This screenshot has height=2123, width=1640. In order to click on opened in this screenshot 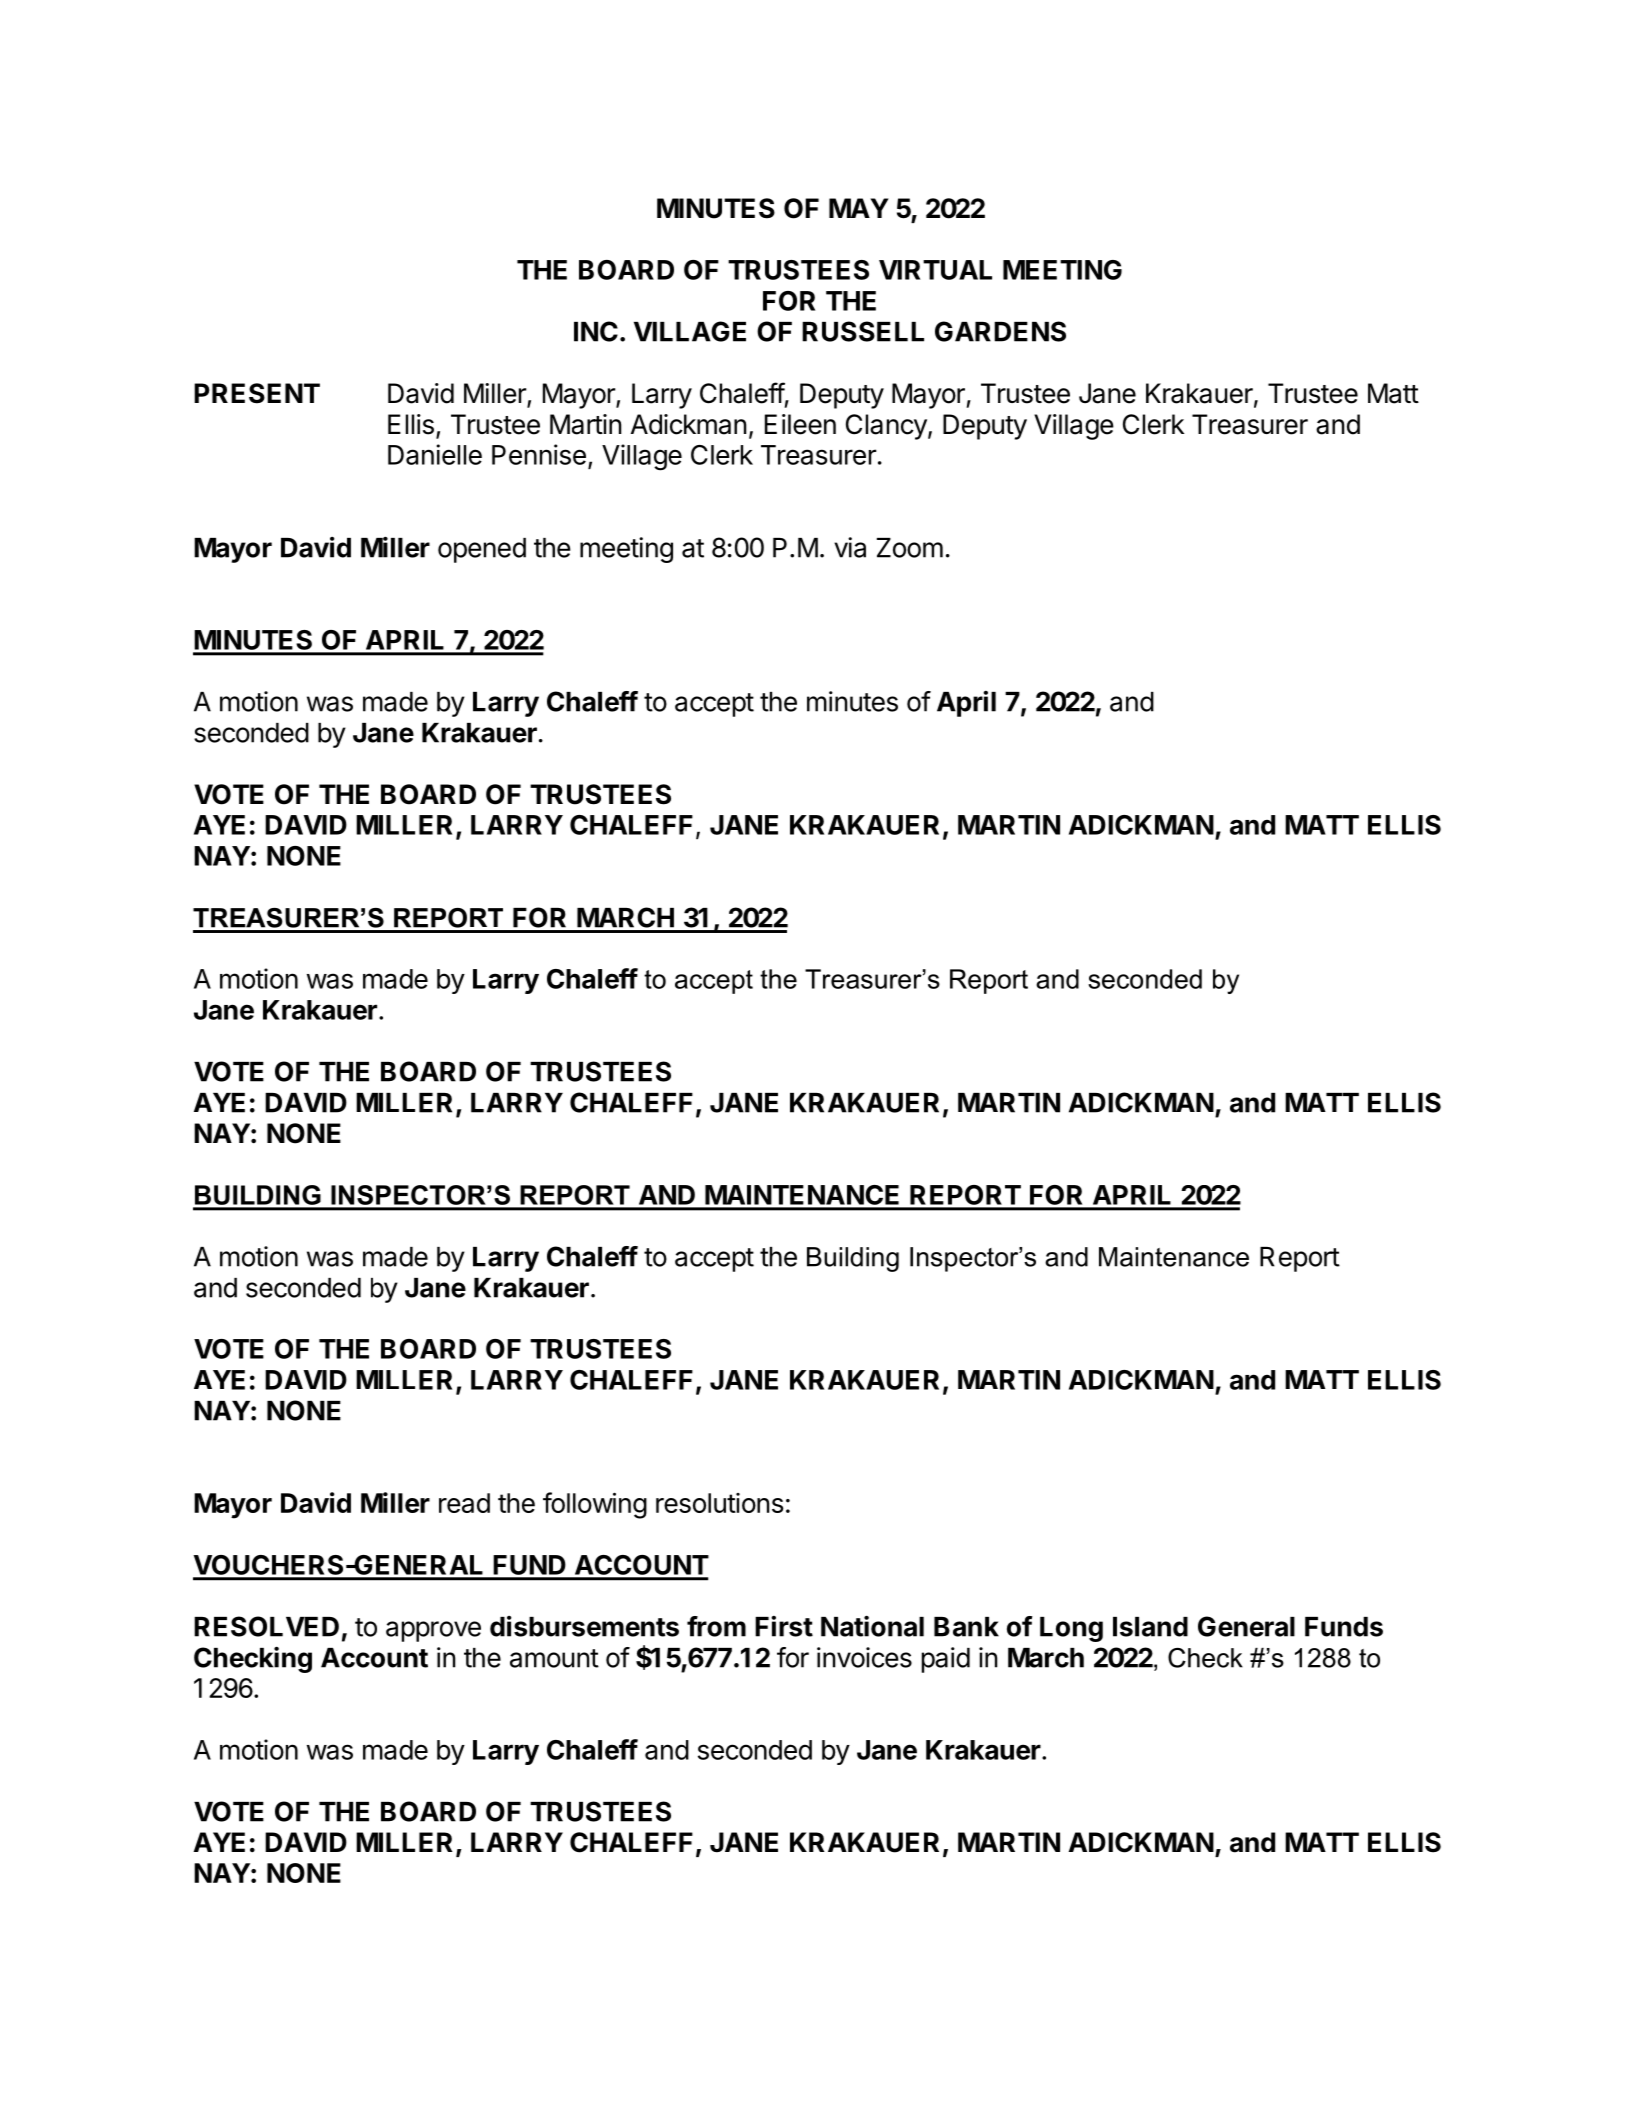, I will do `click(482, 550)`.
